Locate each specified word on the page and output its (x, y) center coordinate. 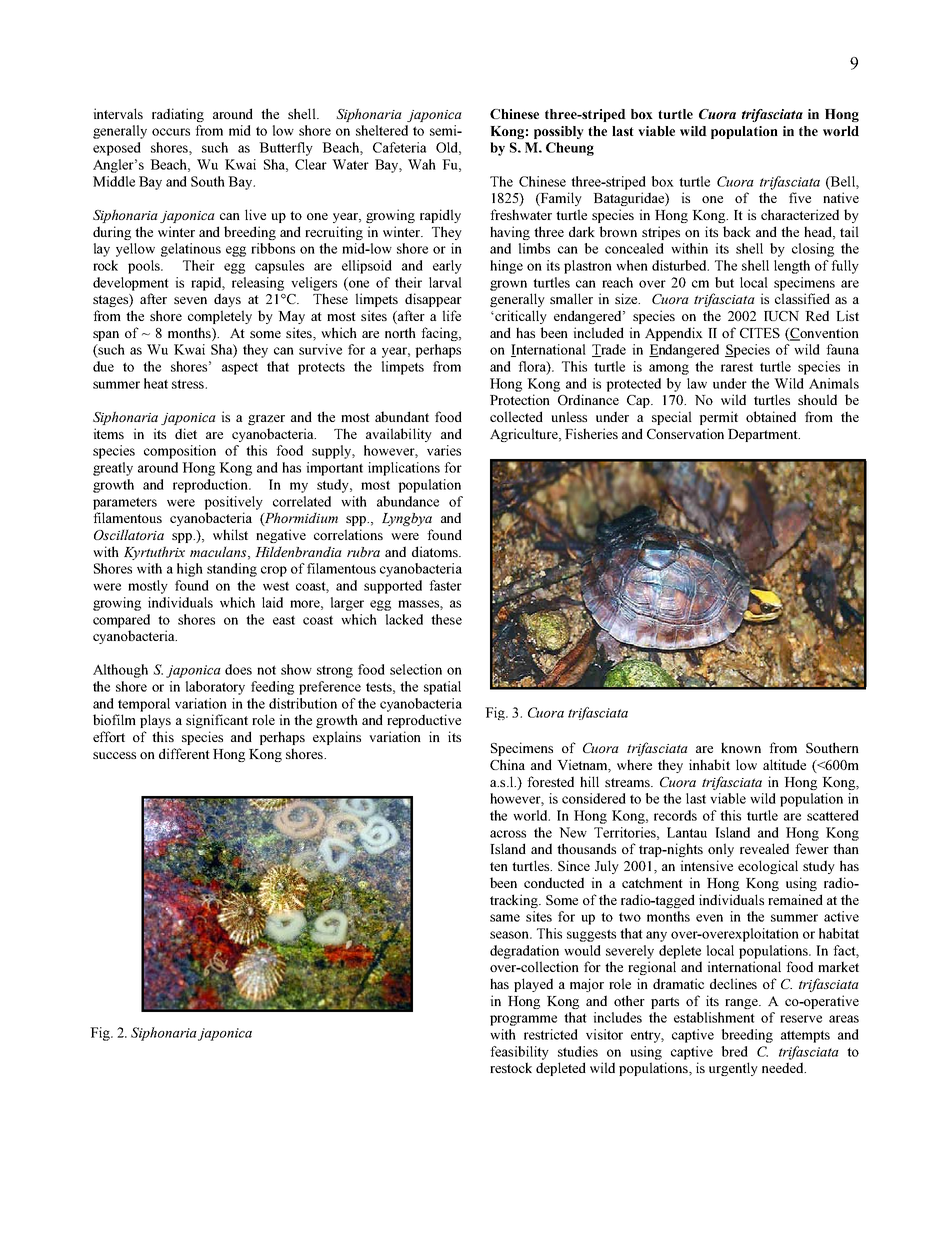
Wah (422, 164)
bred (735, 1051)
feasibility (519, 1053)
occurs (171, 132)
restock (511, 1067)
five (800, 197)
